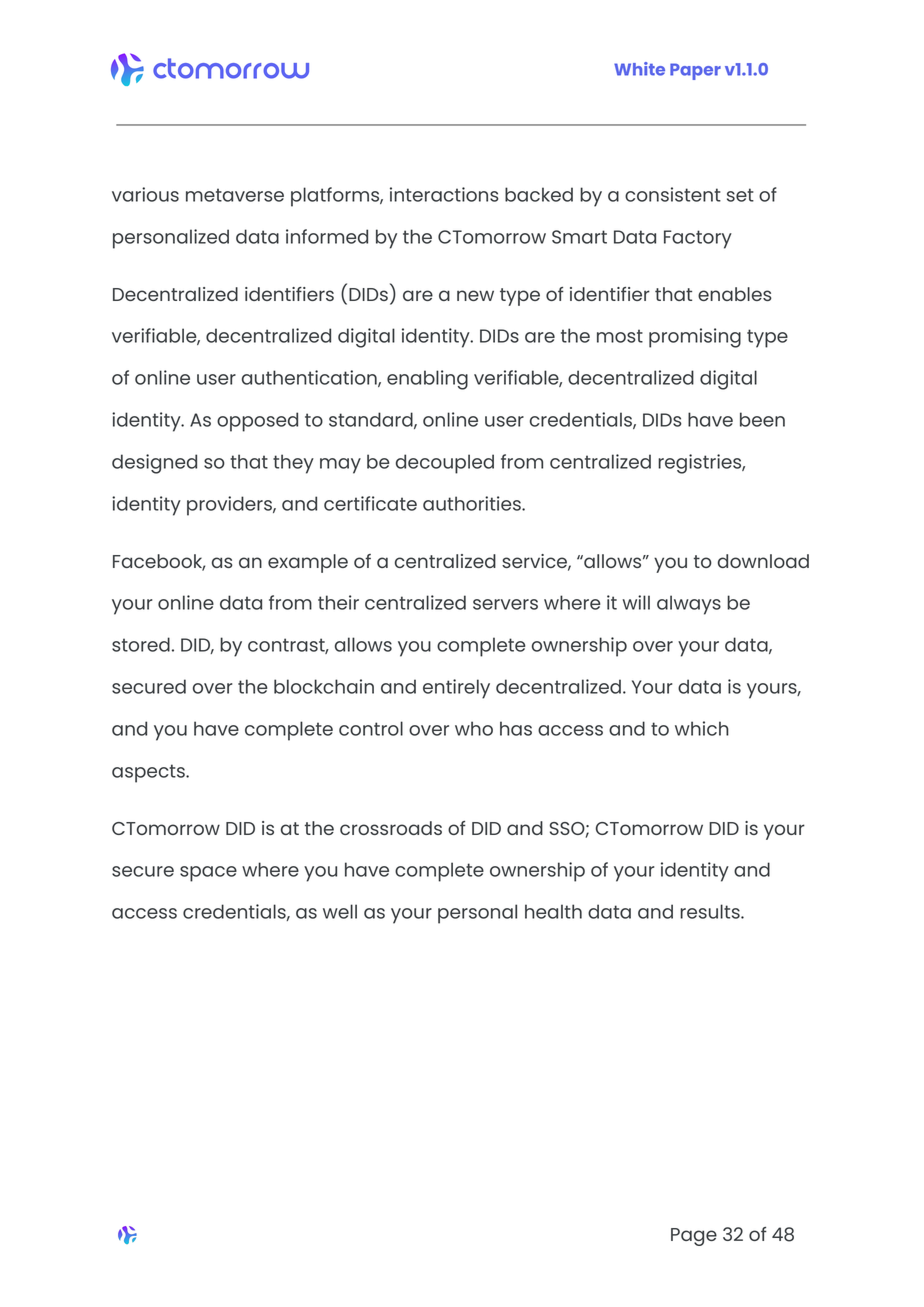 The image size is (924, 1307). I want to click on promising, so click(695, 338).
